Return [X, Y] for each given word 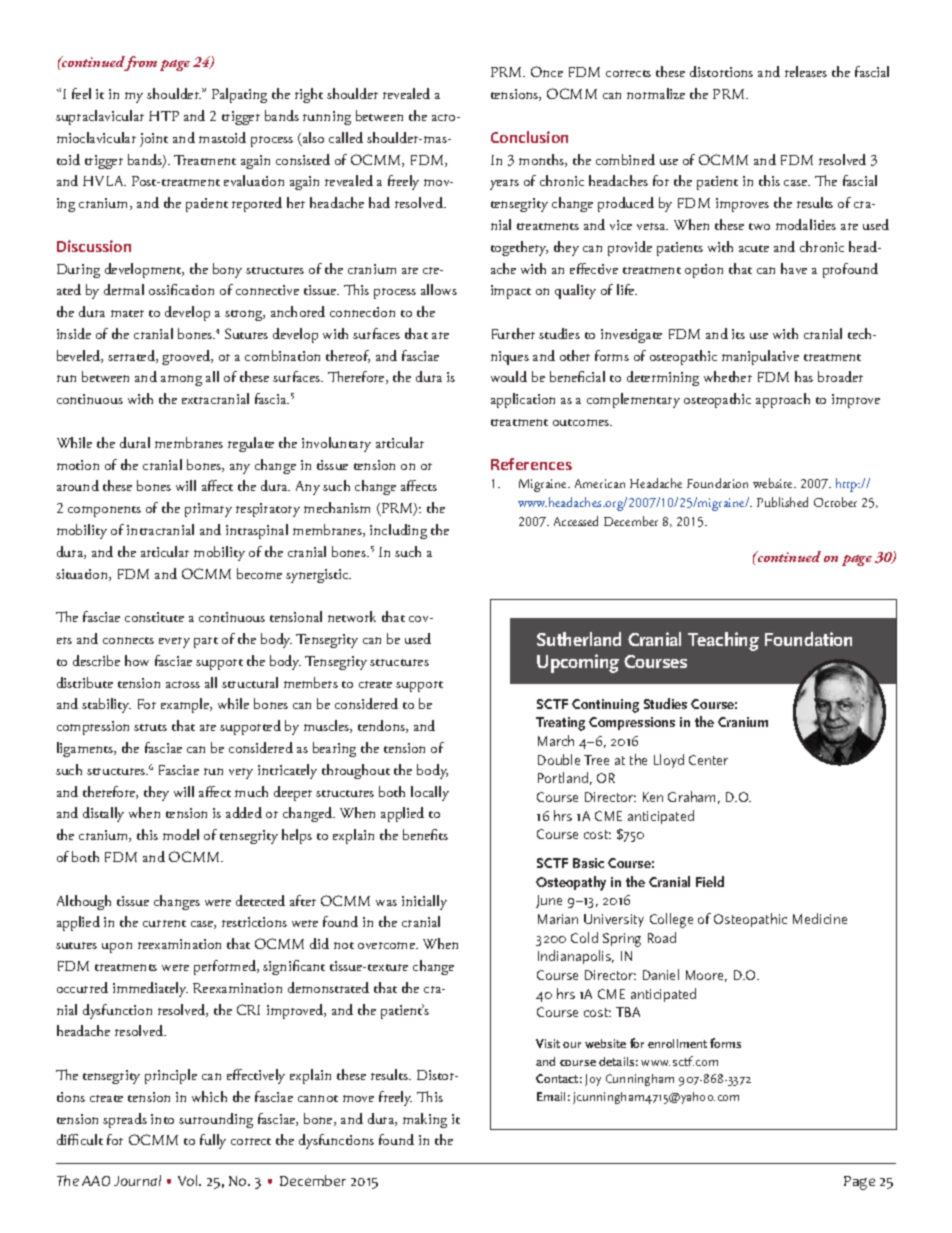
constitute [154, 617]
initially [424, 902]
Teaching [723, 641]
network [352, 616]
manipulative [760, 357]
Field [710, 881]
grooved [187, 357]
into [162, 1119]
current [164, 923]
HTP [164, 116]
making [425, 1120]
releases [806, 71]
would [509, 376]
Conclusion [529, 137]
